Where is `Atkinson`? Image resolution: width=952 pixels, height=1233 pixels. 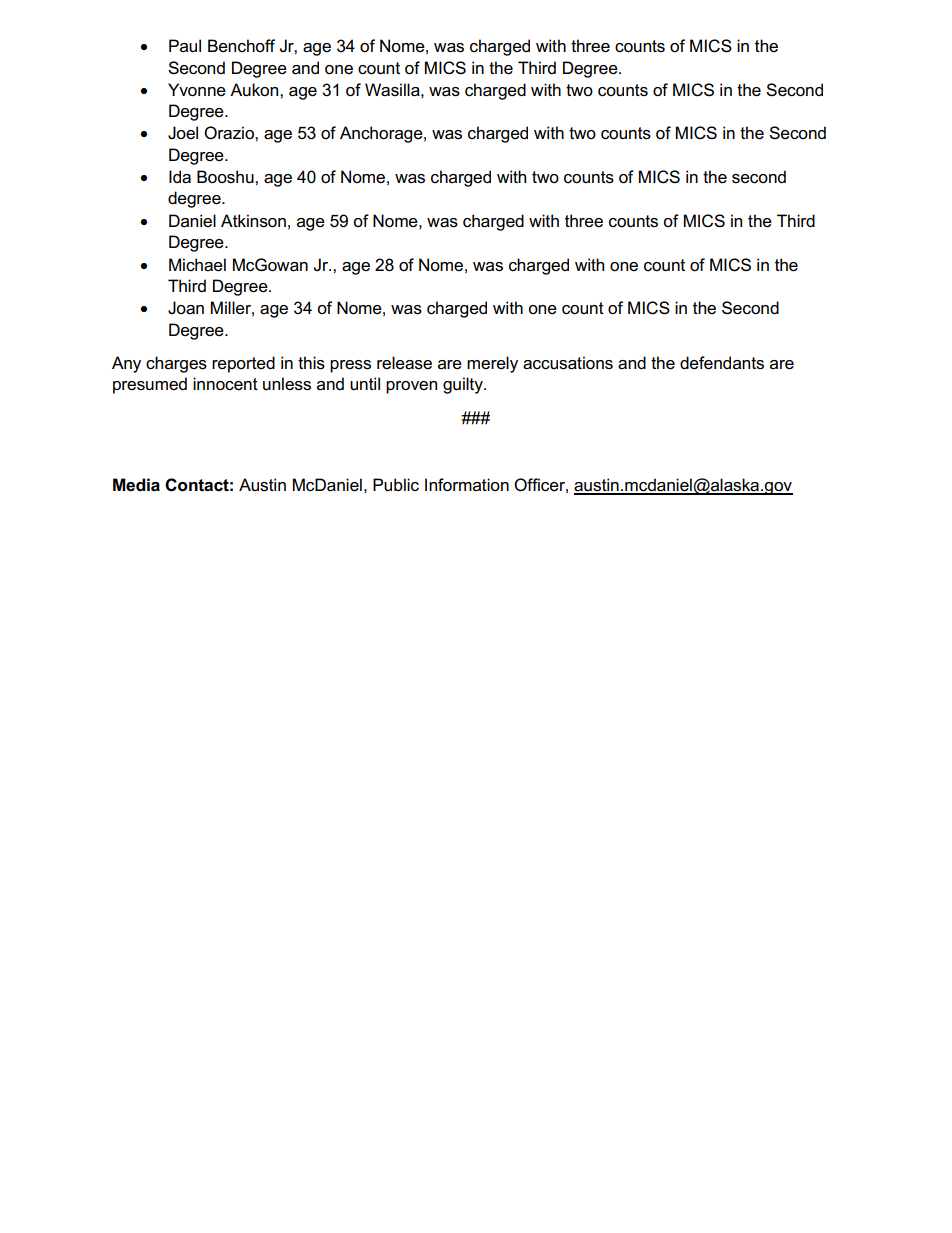 Atkinson is located at coordinates (253, 221).
